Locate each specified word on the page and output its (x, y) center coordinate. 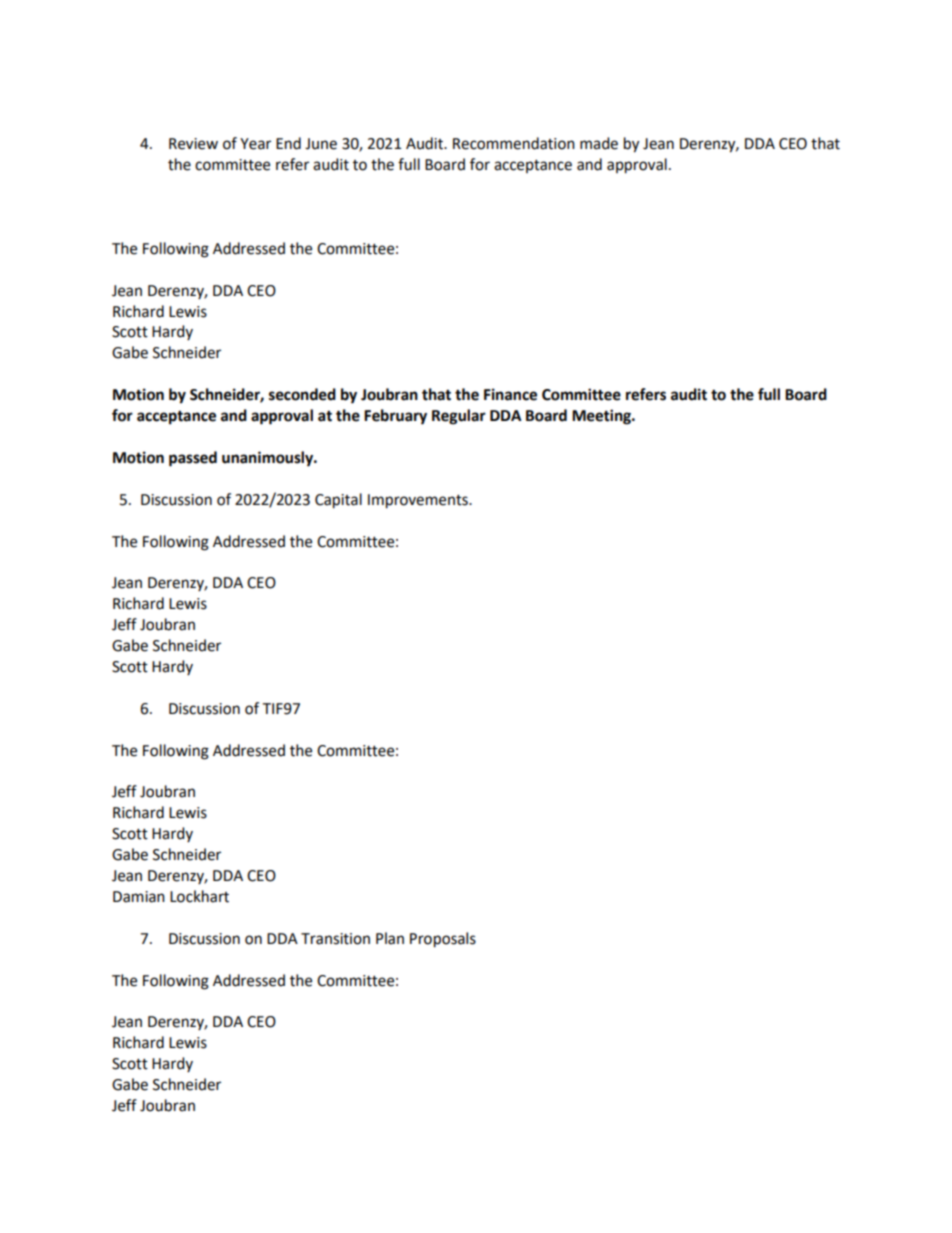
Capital (338, 501)
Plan (390, 938)
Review (193, 144)
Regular (459, 417)
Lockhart (199, 896)
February (395, 417)
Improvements (419, 501)
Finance (510, 394)
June (321, 144)
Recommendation (514, 143)
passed (193, 459)
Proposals (443, 940)
